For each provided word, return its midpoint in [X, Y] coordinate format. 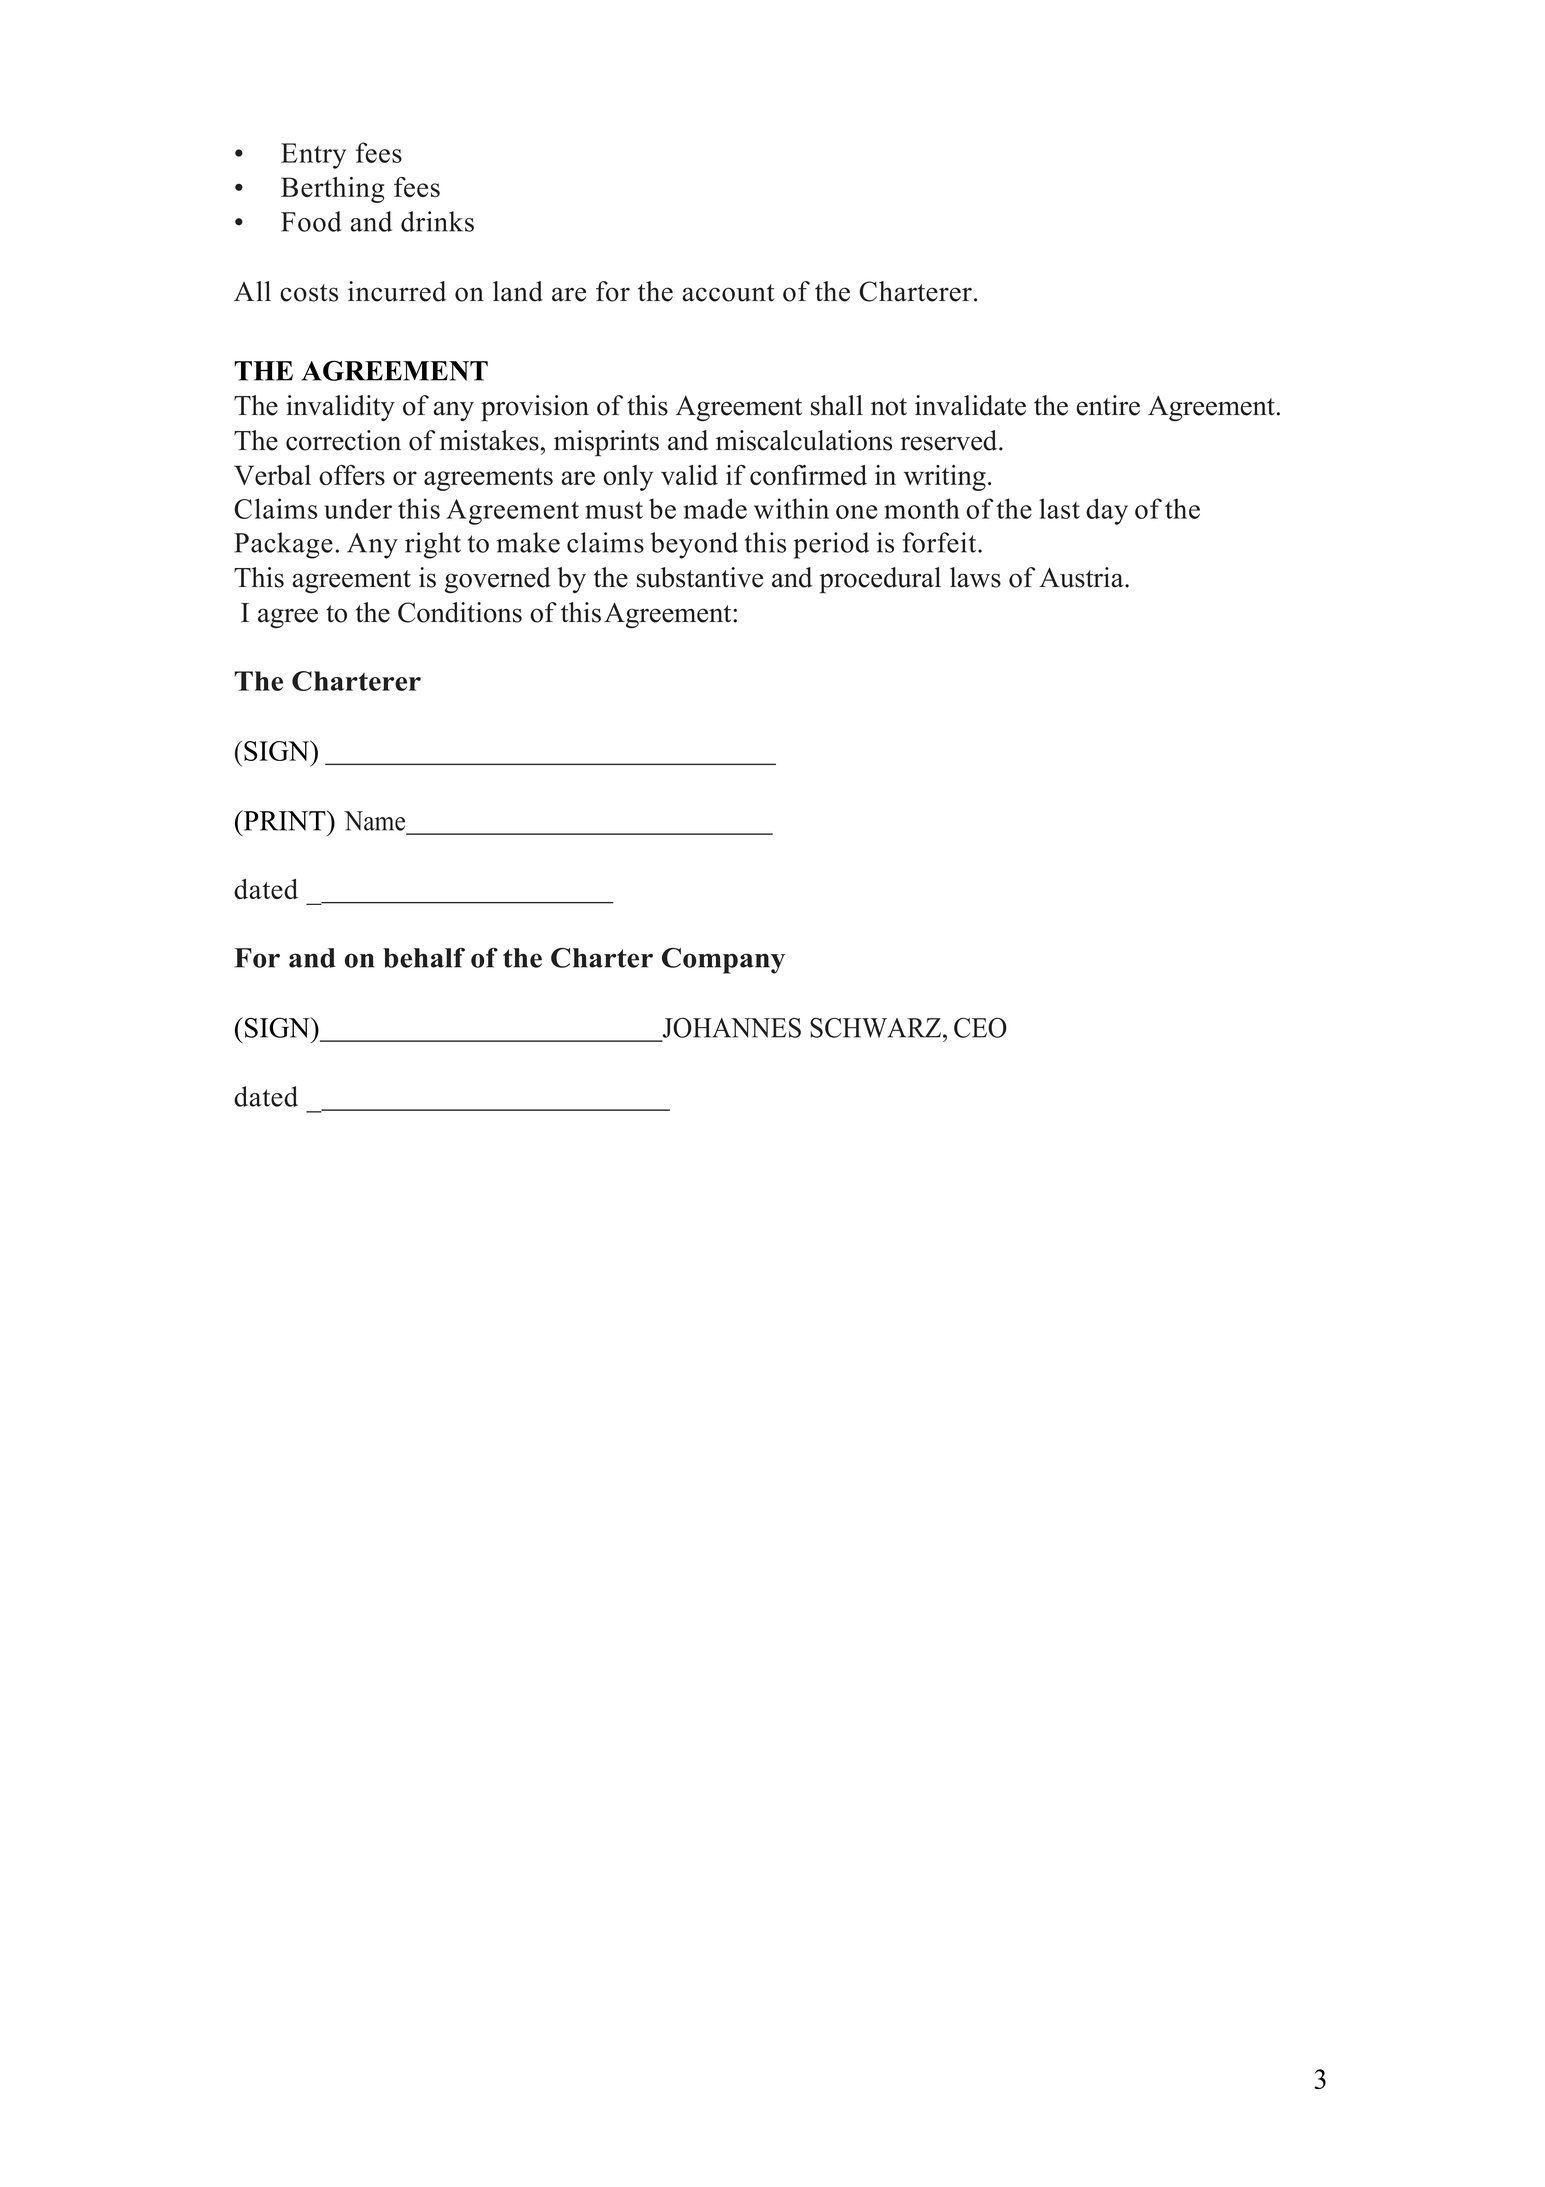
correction [343, 440]
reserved [950, 440]
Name [374, 821]
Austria [1082, 577]
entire [1108, 405]
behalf [424, 957]
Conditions [460, 612]
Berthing [332, 190]
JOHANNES [732, 1027]
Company [723, 961]
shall [837, 405]
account [729, 293]
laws [975, 577]
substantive [700, 577]
